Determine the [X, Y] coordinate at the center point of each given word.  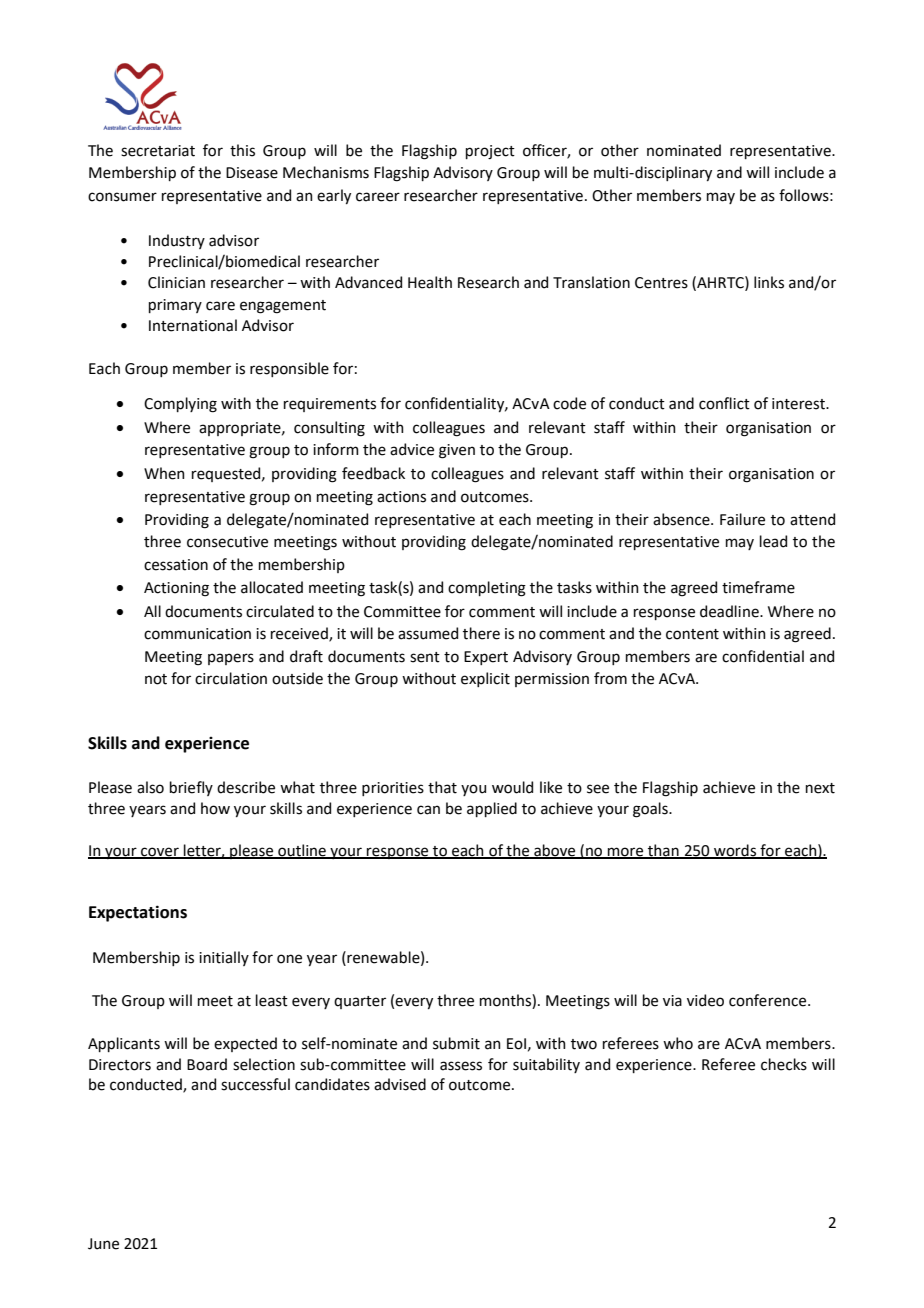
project [490, 152]
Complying [180, 405]
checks [784, 1064]
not [156, 679]
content [692, 634]
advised [400, 1084]
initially [224, 958]
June [103, 1244]
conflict [724, 403]
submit [456, 1043]
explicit [485, 679]
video [705, 1000]
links [769, 282]
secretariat [158, 151]
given [457, 451]
